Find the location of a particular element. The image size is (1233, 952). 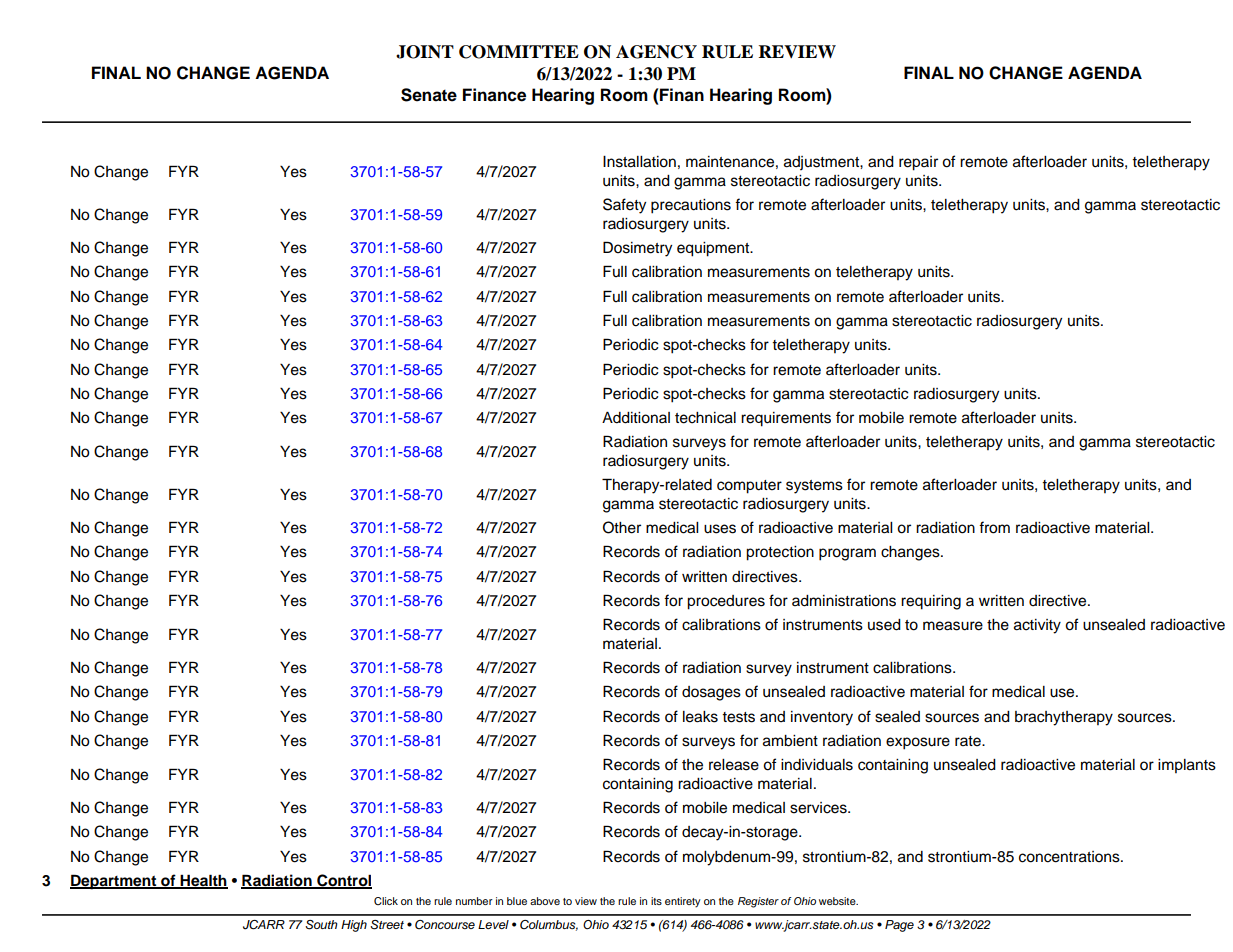

computer is located at coordinates (749, 487).
